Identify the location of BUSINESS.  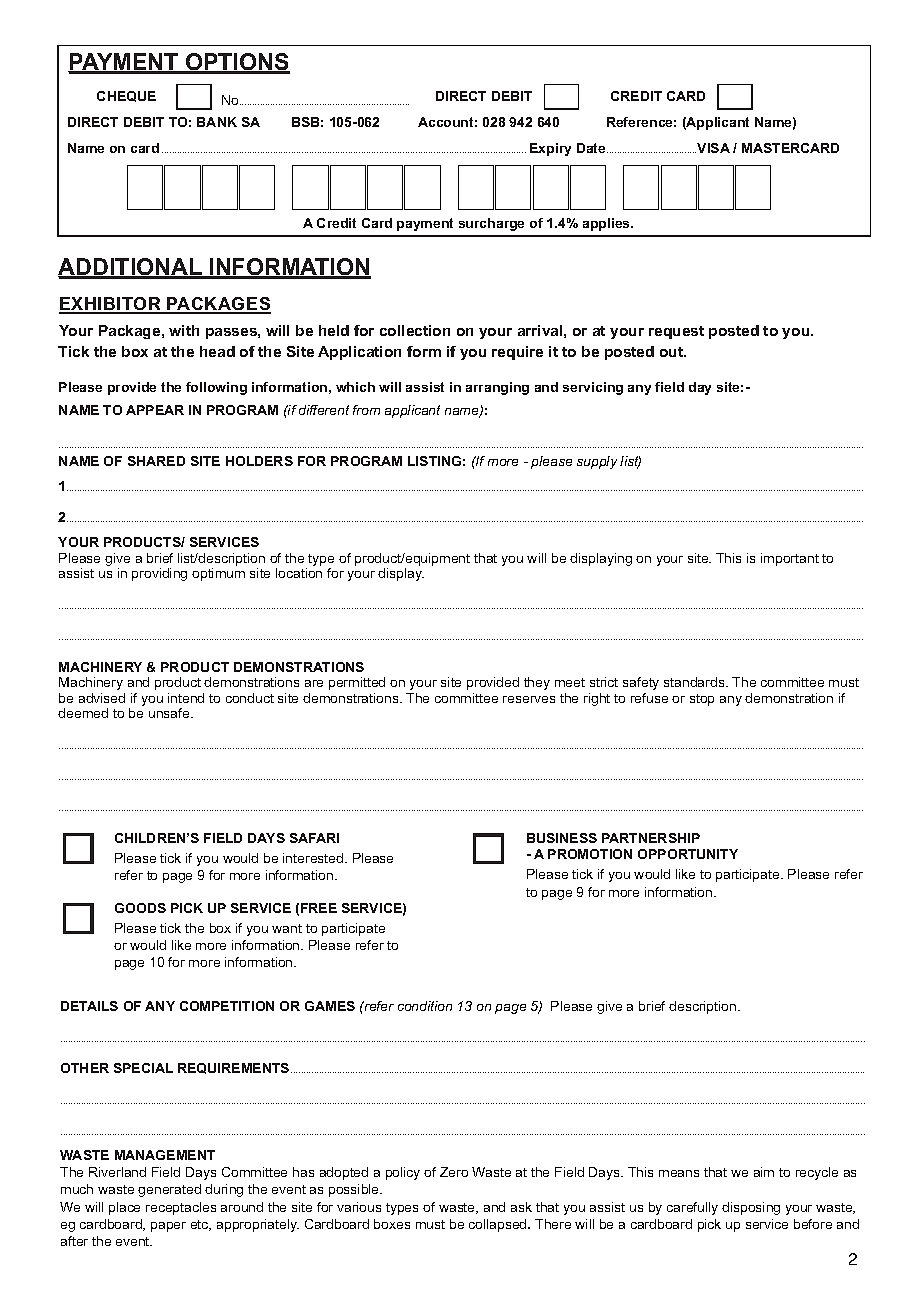
(562, 838).
